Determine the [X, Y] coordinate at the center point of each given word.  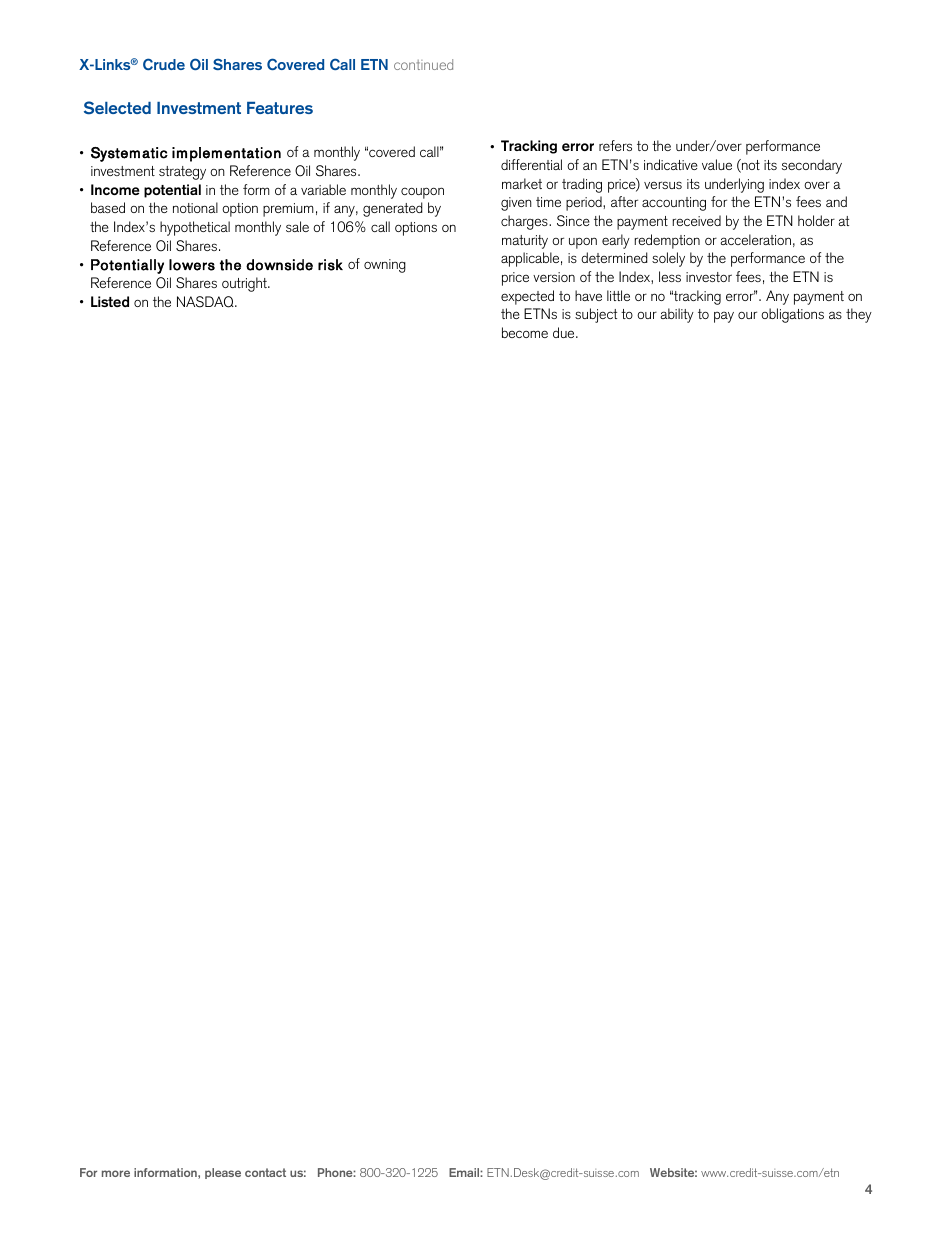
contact [265, 1172]
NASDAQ [206, 302]
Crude [164, 64]
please [223, 1173]
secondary [812, 166]
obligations [792, 315]
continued [423, 64]
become [525, 332]
